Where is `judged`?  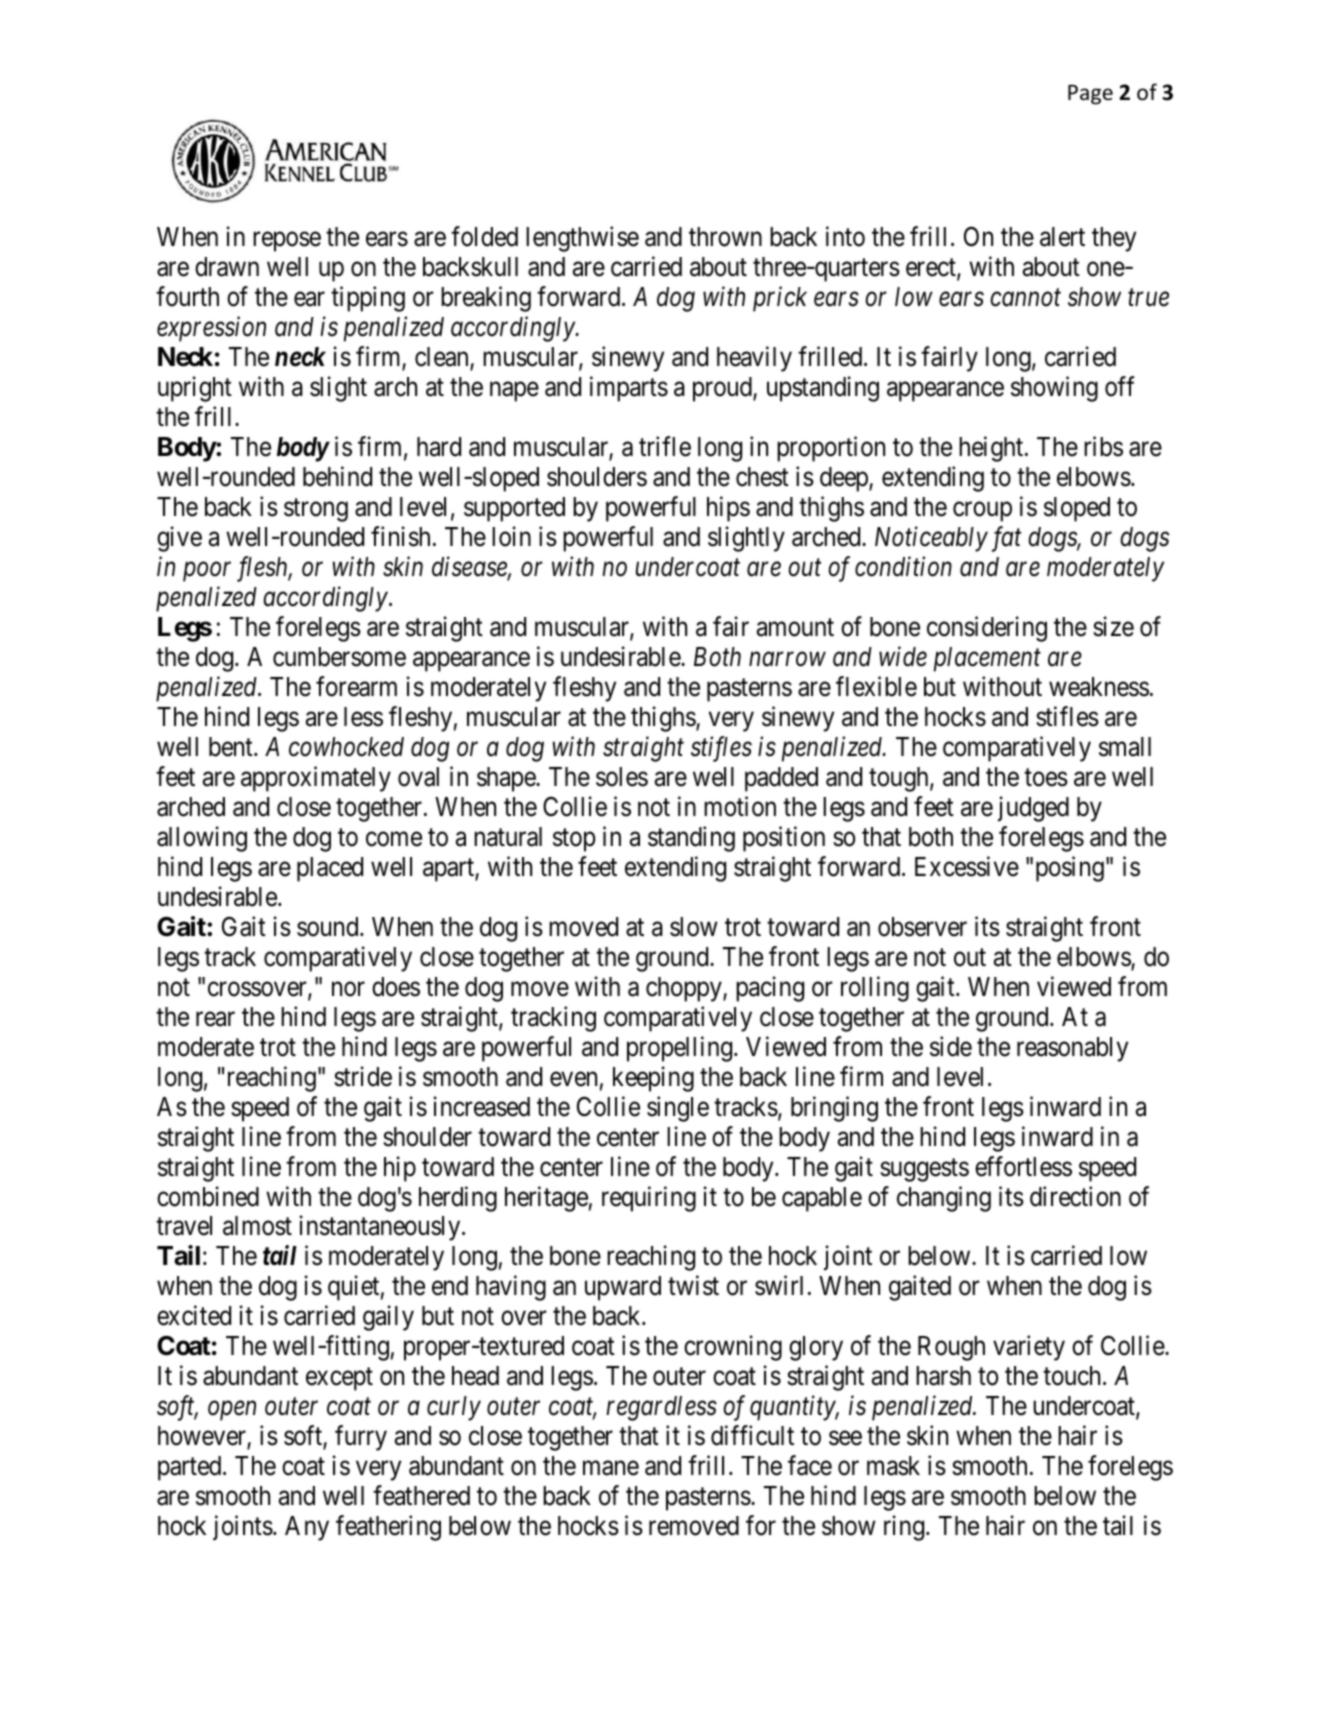 judged is located at coordinates (1033, 809).
